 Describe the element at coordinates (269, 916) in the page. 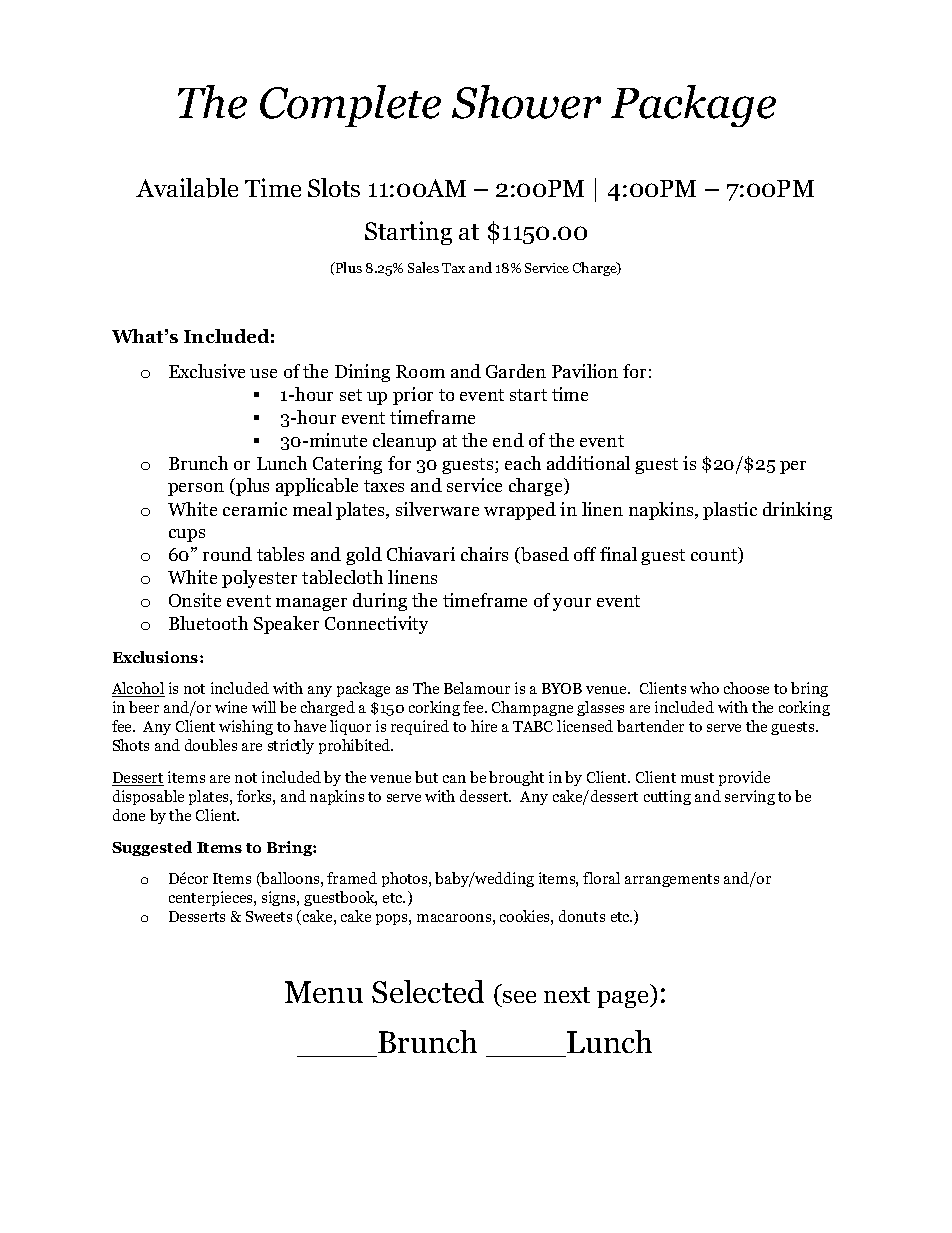

I see `Sweets` at that location.
